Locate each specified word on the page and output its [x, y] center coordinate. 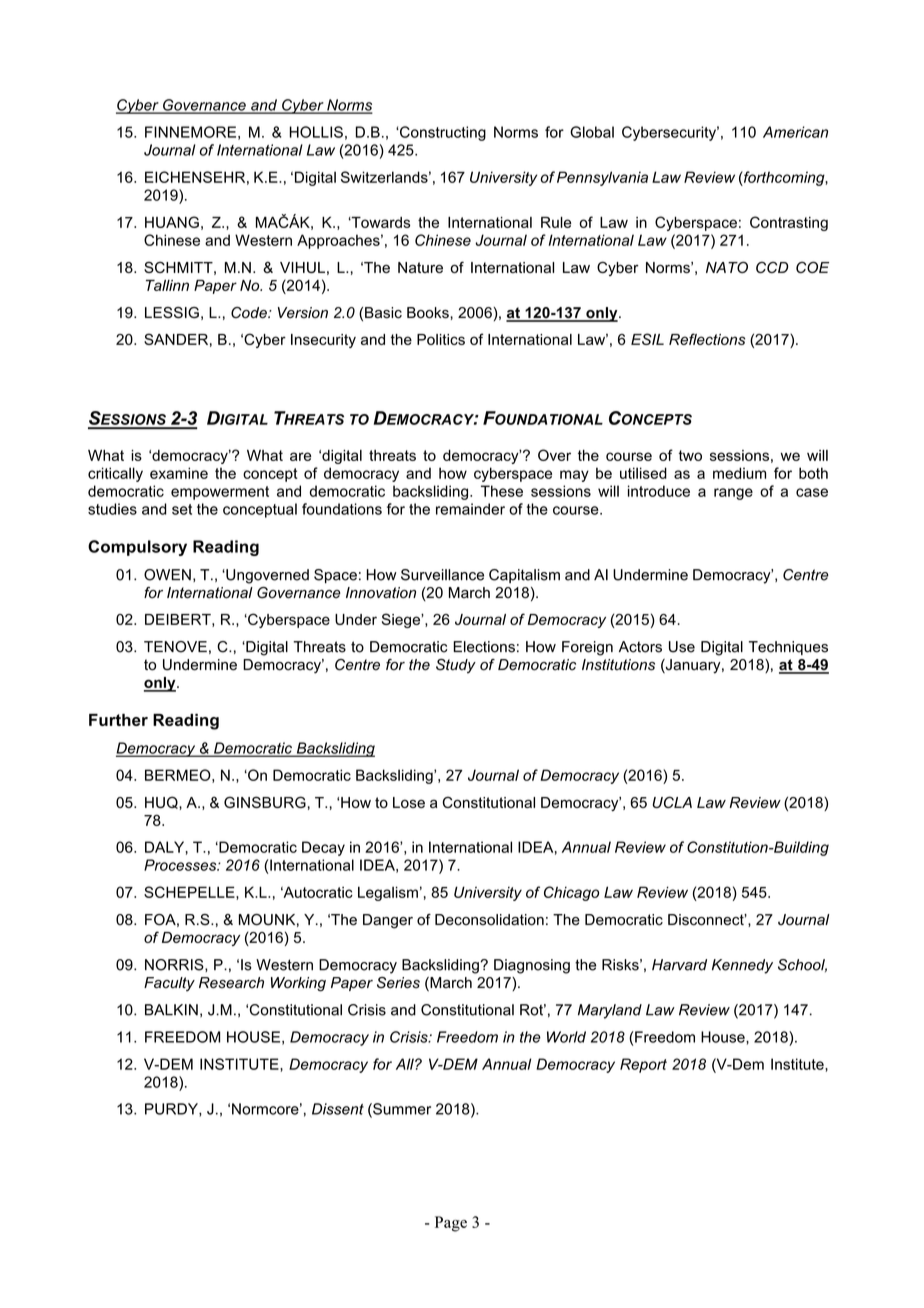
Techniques [788, 648]
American [795, 132]
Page [451, 1224]
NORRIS [175, 965]
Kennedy [742, 966]
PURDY [172, 1110]
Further [118, 720]
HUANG [172, 222]
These [502, 491]
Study [456, 666]
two [690, 455]
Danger [388, 921]
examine [179, 473]
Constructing [442, 133]
